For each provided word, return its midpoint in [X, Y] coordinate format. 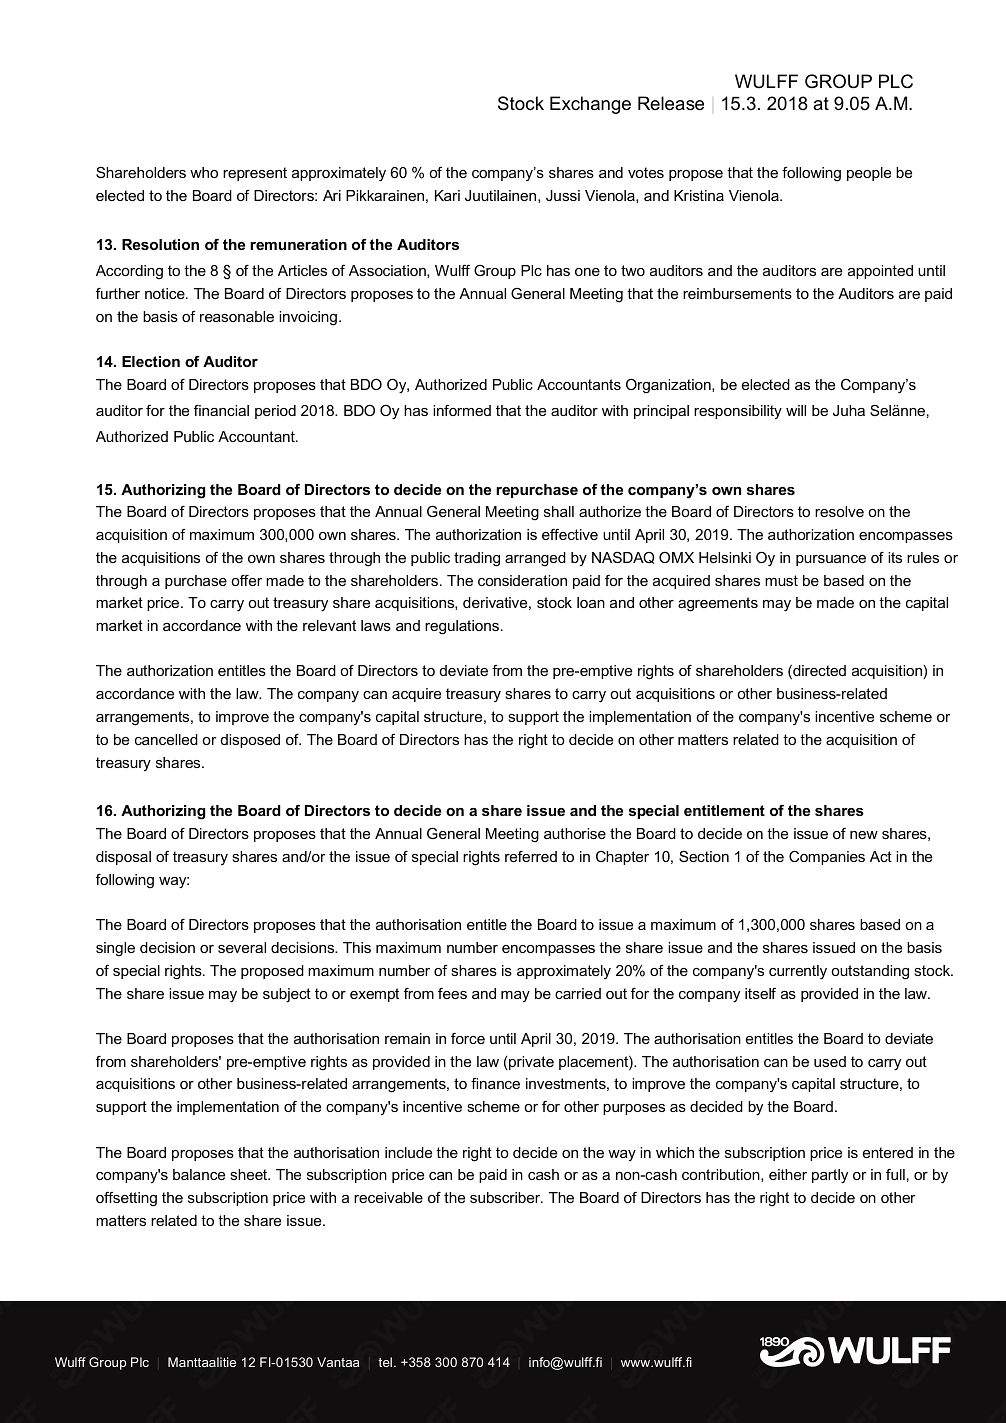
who [204, 172]
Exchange [590, 105]
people [869, 174]
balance [199, 1174]
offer [246, 580]
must [781, 580]
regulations [462, 627]
